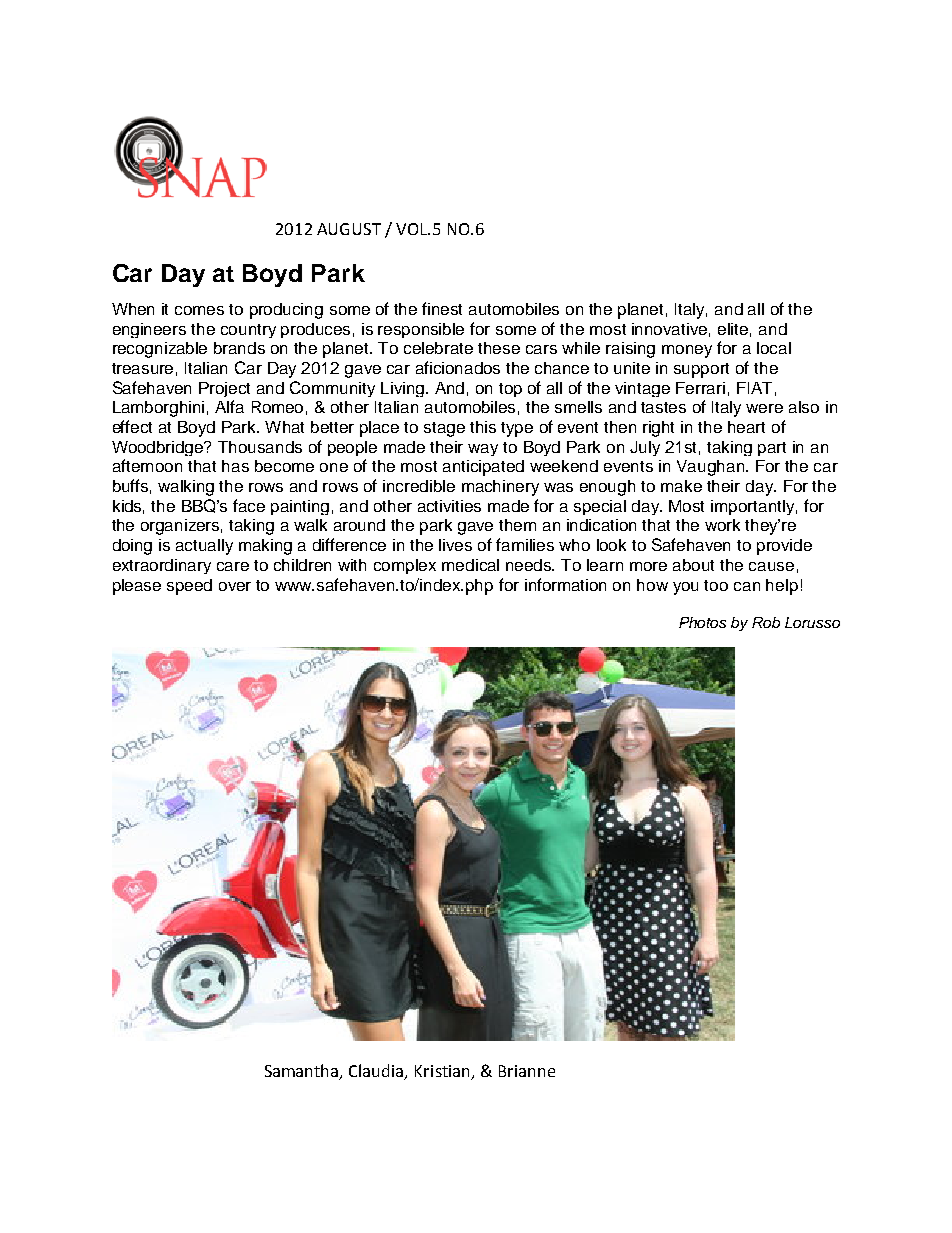  I want to click on Claudia, so click(377, 1071).
